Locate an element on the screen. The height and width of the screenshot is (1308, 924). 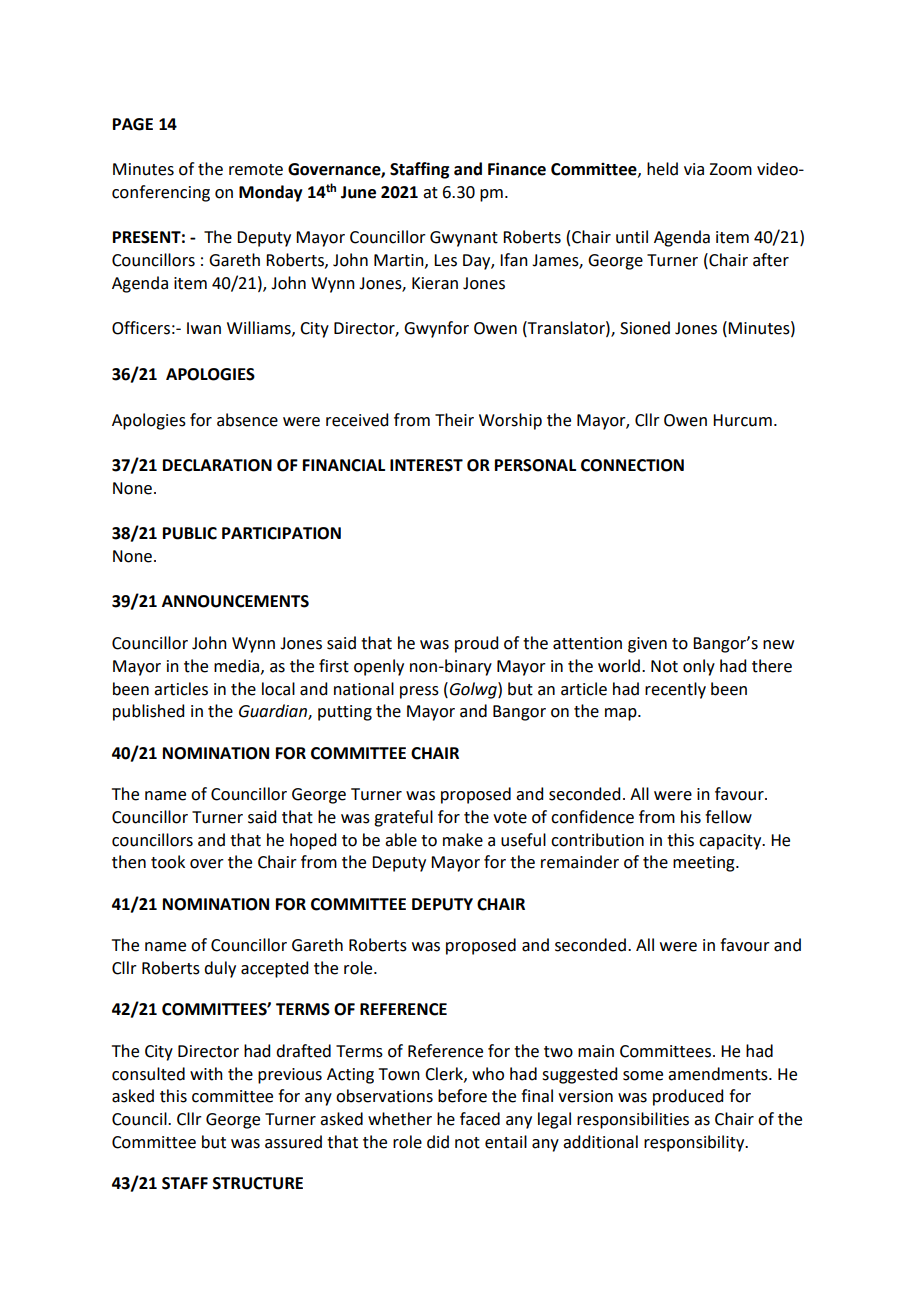
PUBLIC is located at coordinates (190, 533).
